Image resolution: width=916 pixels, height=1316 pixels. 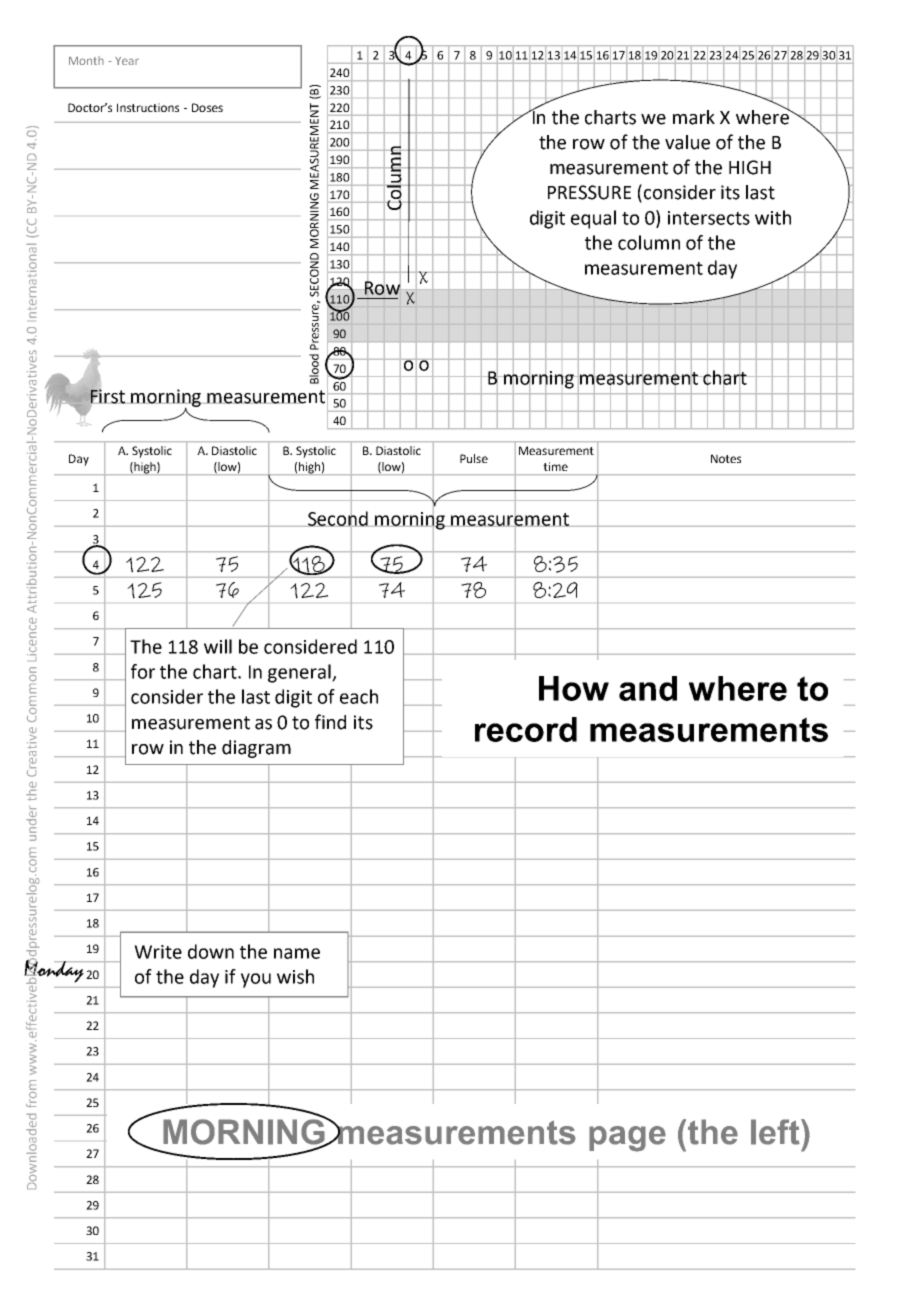 What do you see at coordinates (295, 976) in the screenshot?
I see `wish` at bounding box center [295, 976].
